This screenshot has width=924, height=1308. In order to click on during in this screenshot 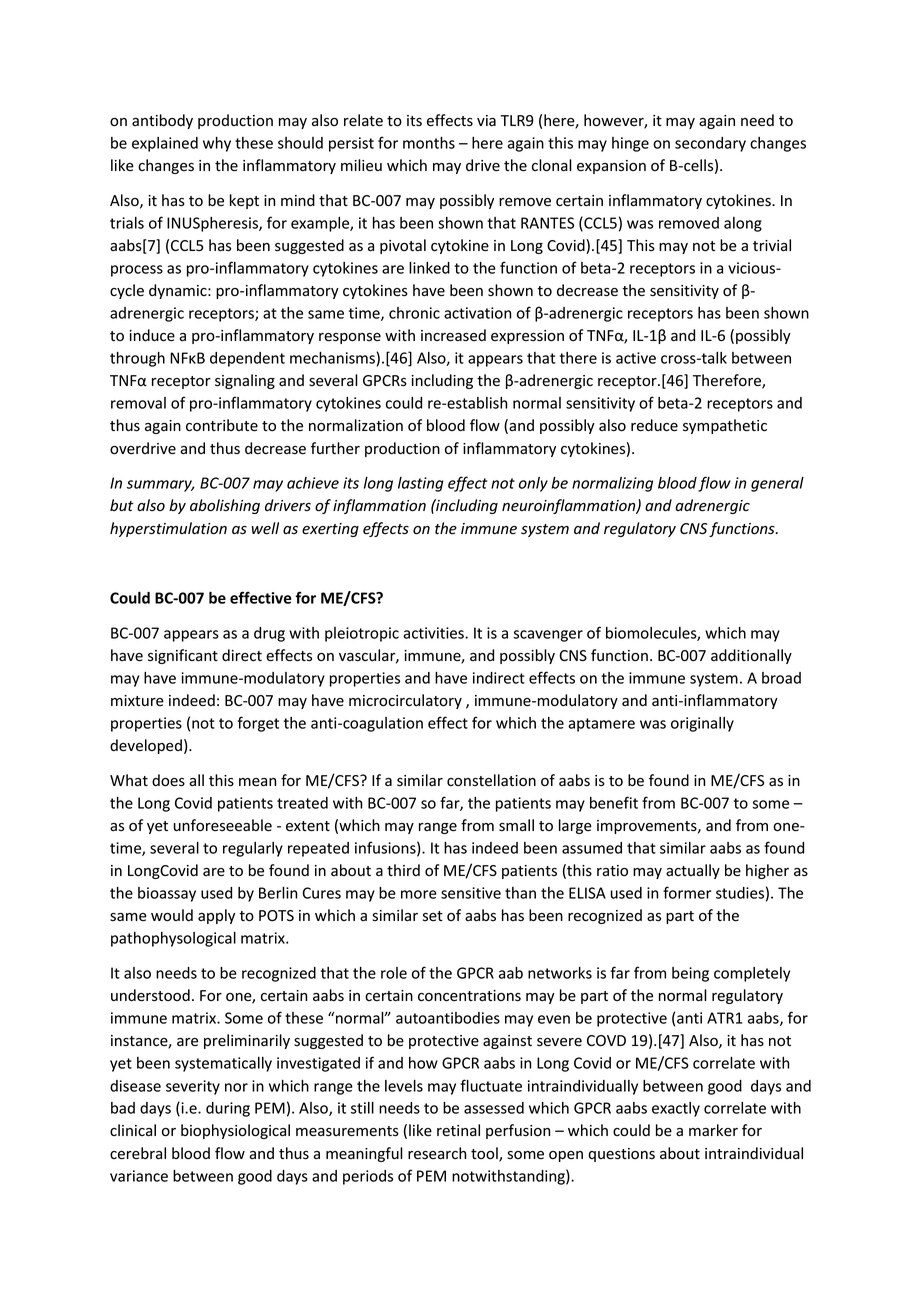, I will do `click(228, 1109)`.
